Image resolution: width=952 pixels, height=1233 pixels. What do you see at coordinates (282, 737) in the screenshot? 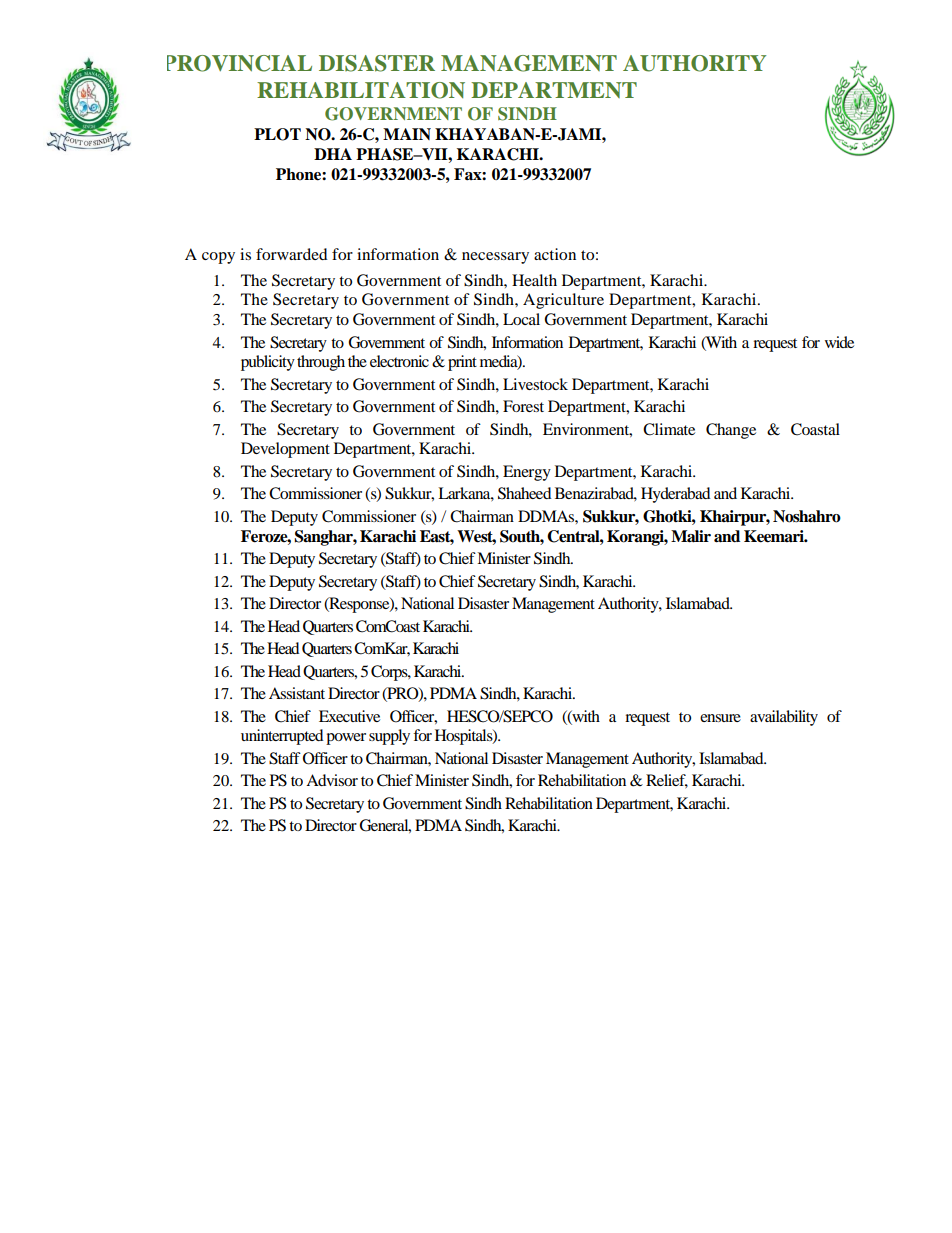
I see `uninterrupted` at bounding box center [282, 737].
